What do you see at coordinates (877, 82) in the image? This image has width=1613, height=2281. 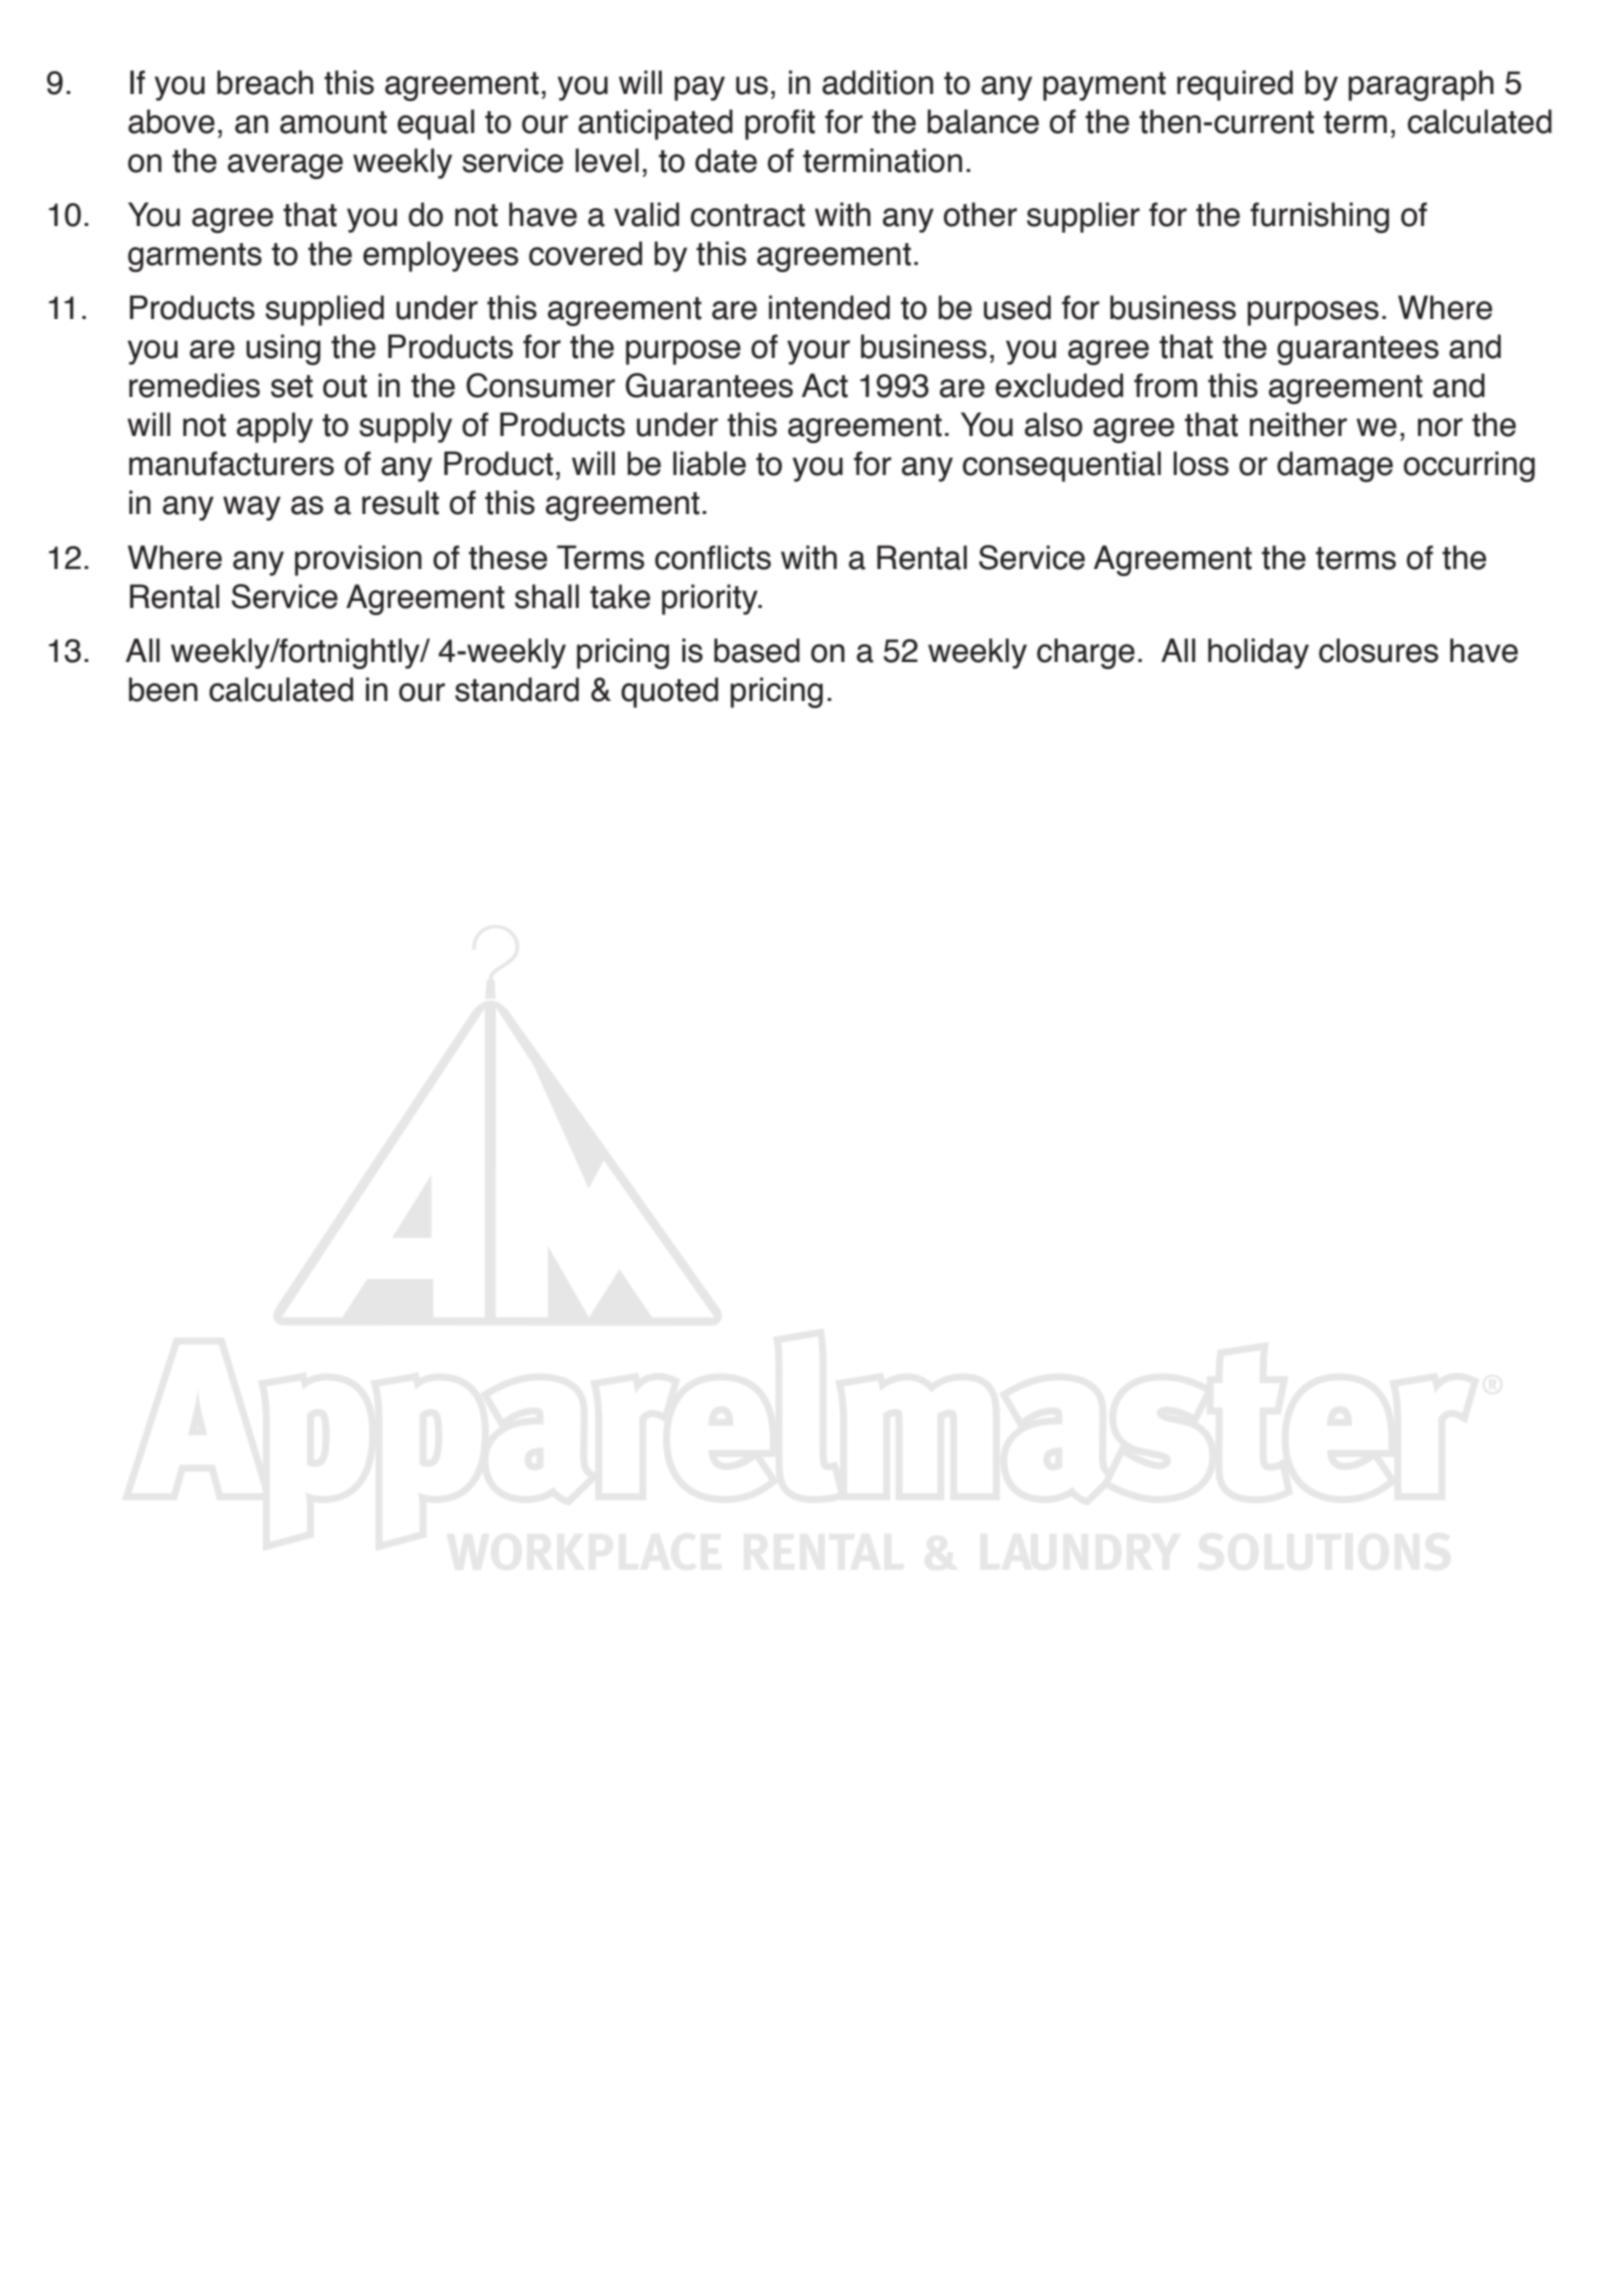 I see `addition` at bounding box center [877, 82].
